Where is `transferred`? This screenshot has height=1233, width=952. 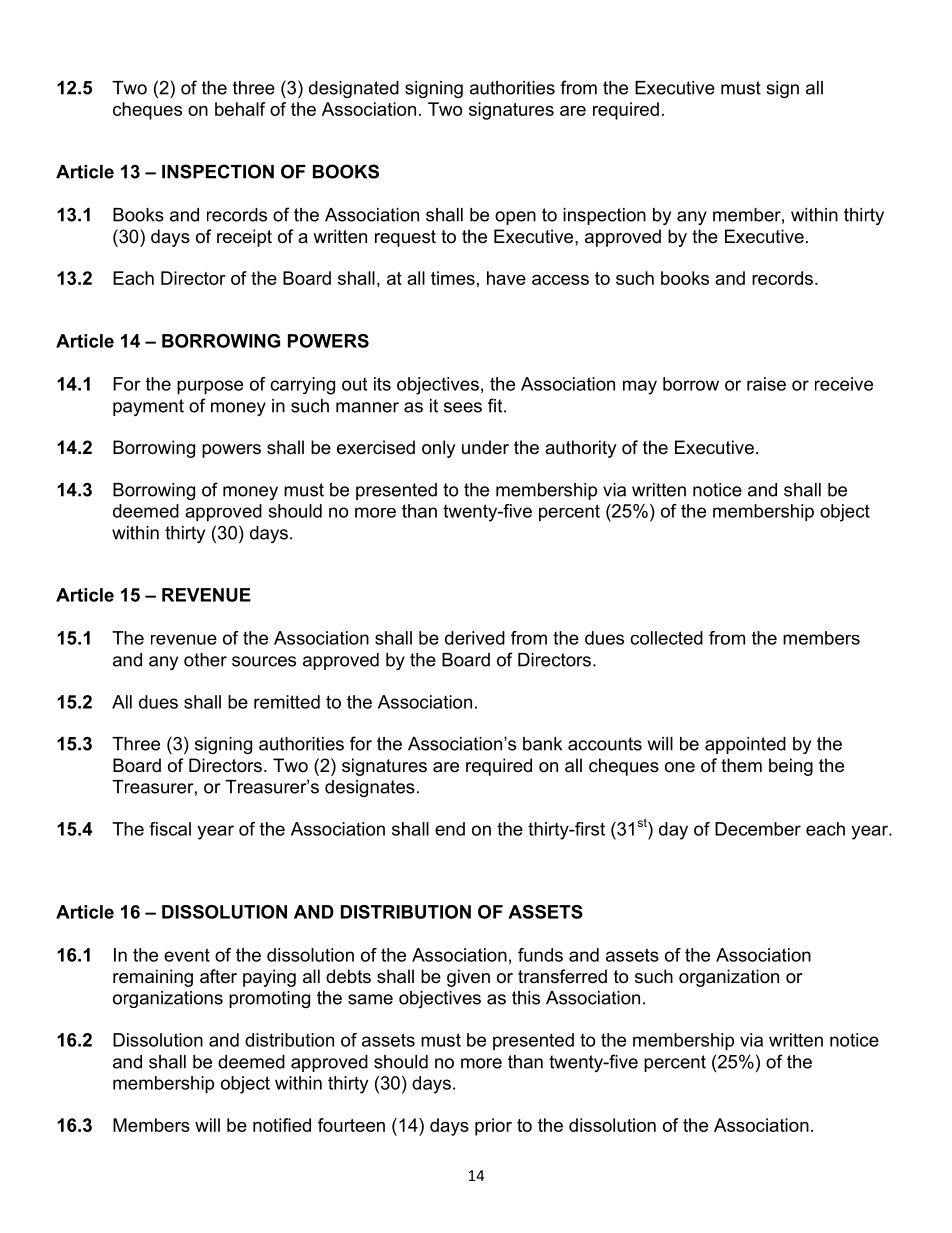 transferred is located at coordinates (562, 976).
